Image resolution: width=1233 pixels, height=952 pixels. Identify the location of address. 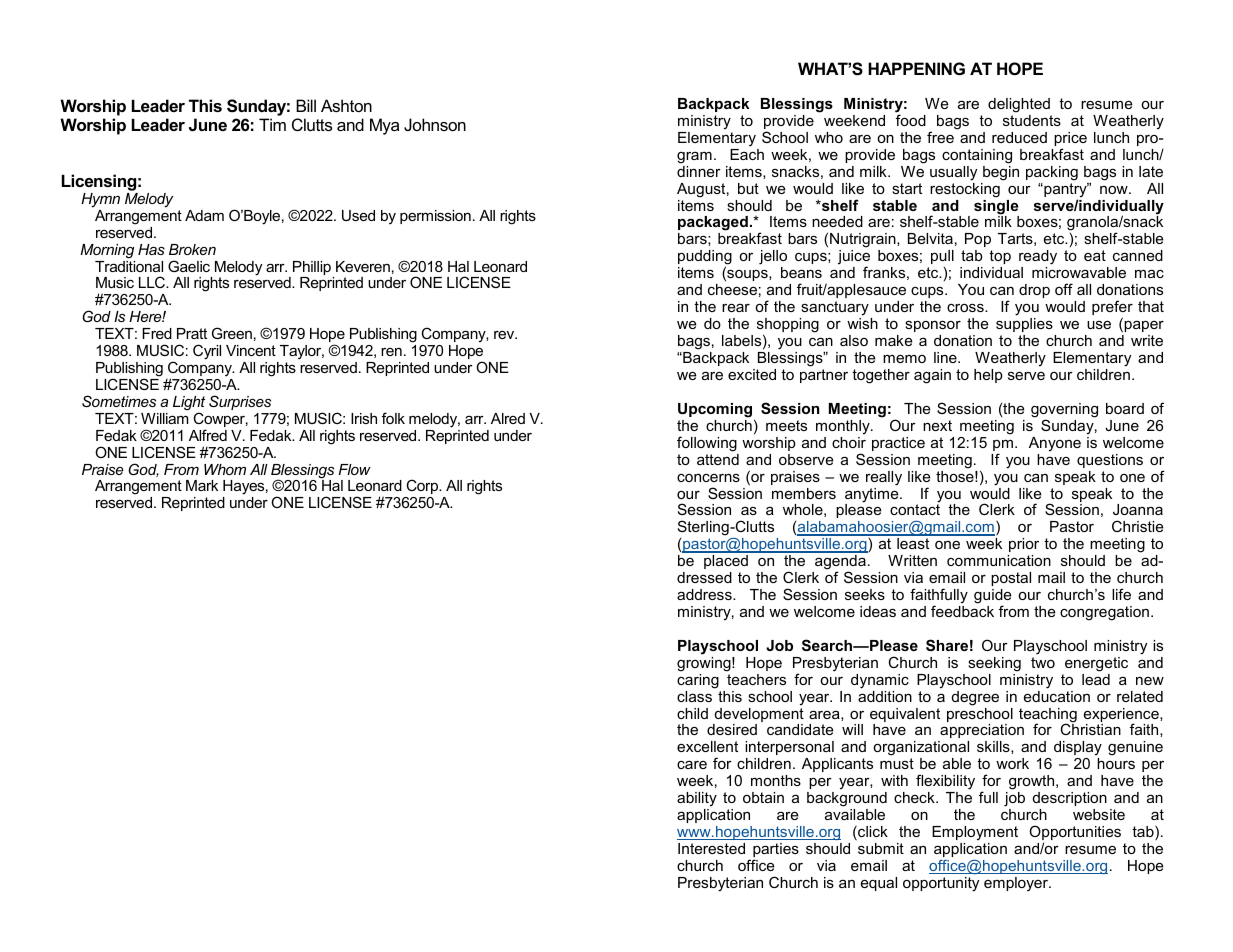
(705, 594).
